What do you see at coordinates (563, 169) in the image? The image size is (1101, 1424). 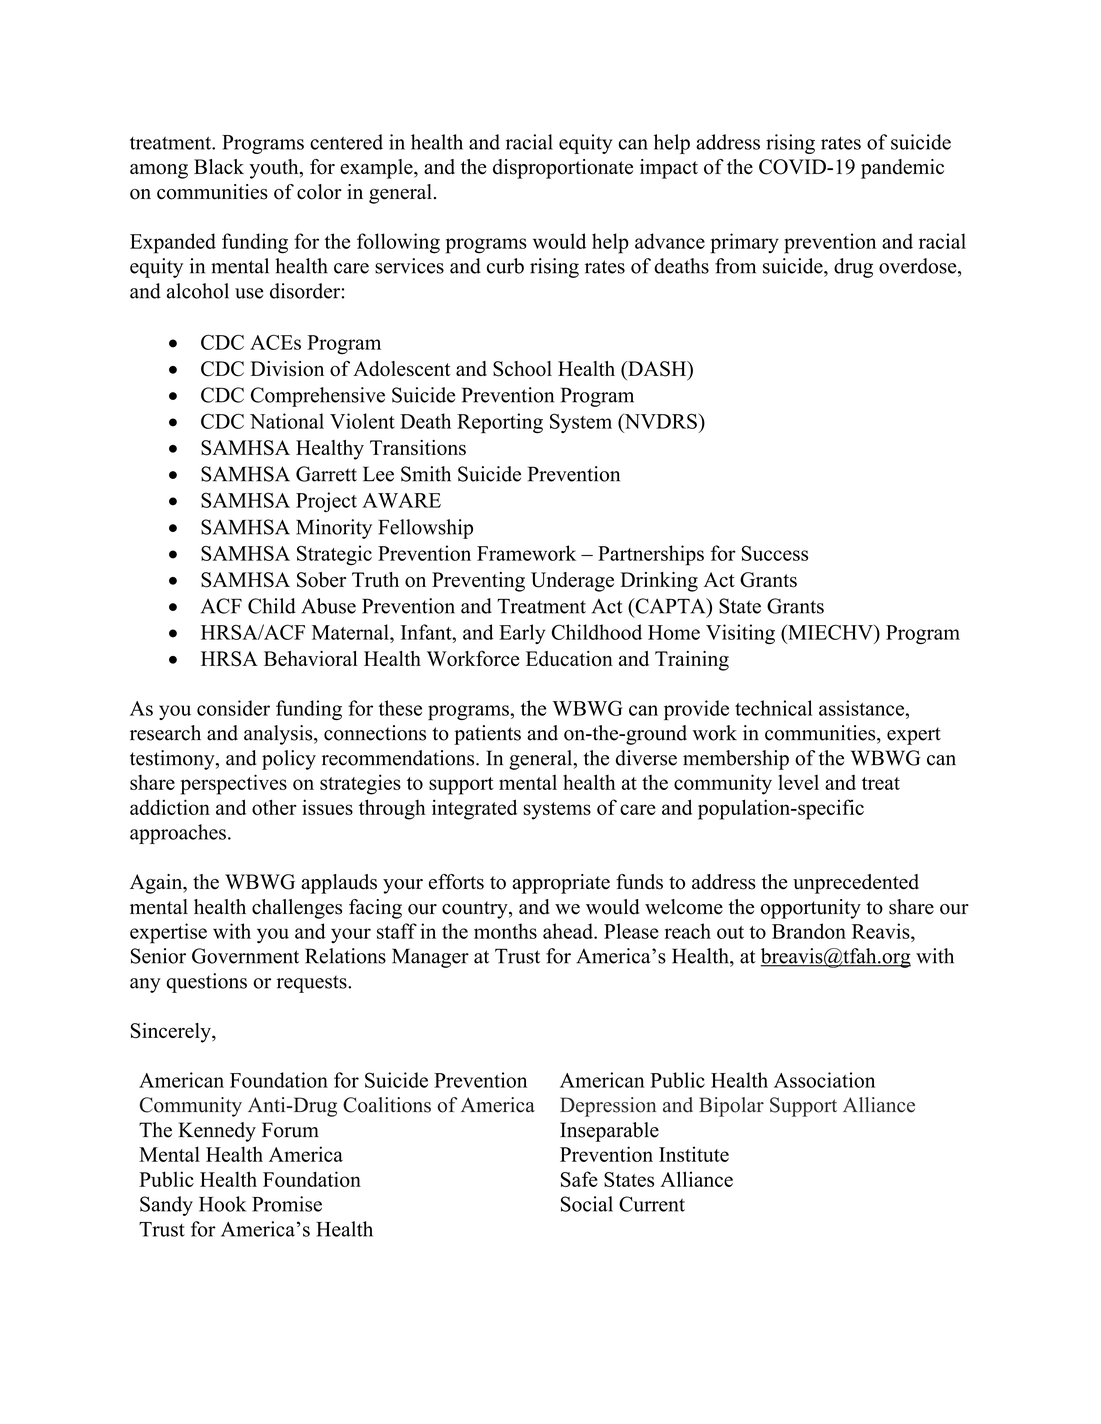 I see `disproportionate` at bounding box center [563, 169].
